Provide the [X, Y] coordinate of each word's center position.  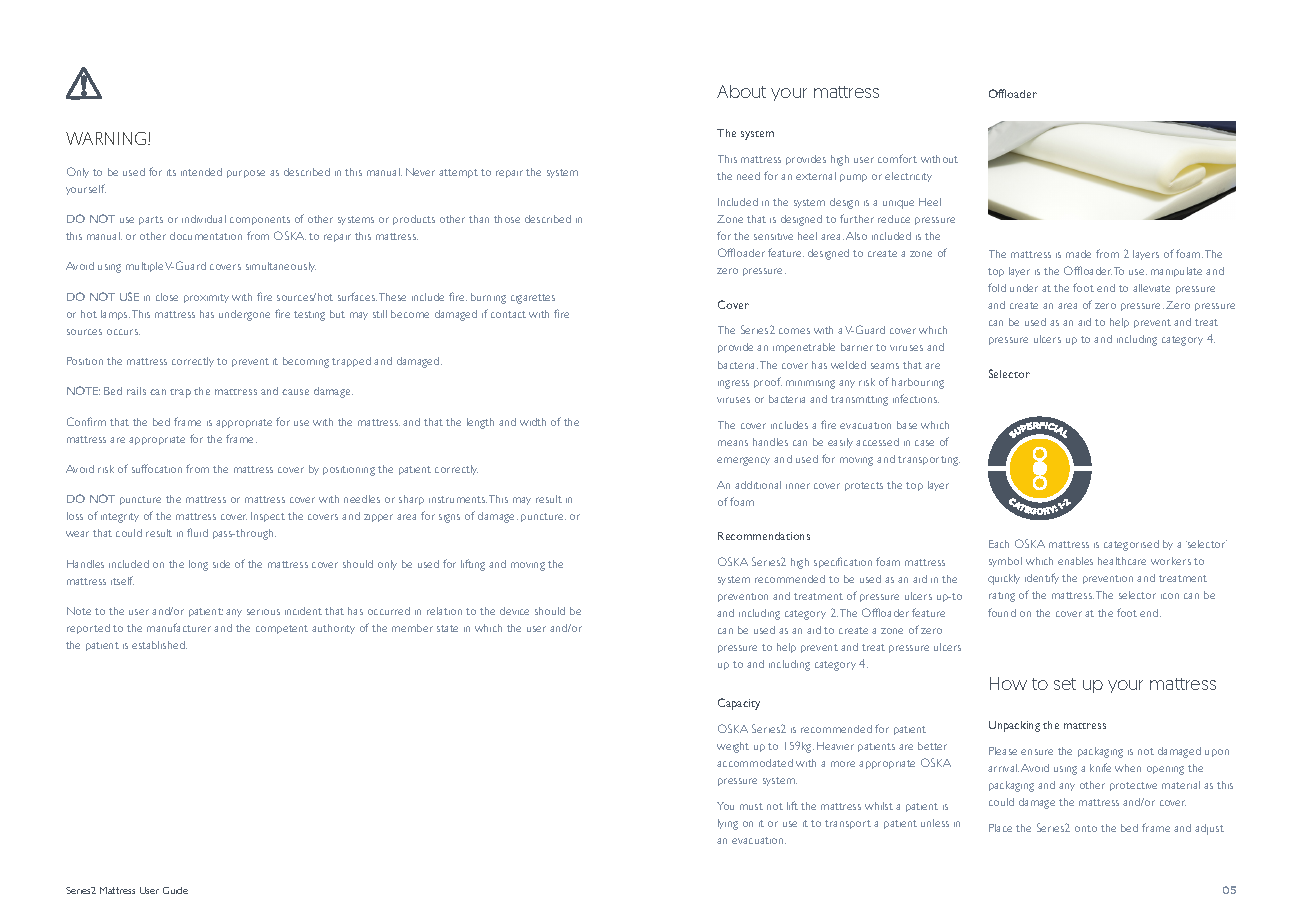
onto [1086, 828]
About [741, 91]
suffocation [157, 468]
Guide [175, 890]
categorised [1131, 545]
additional [758, 485]
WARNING [107, 138]
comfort [897, 158]
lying [728, 824]
